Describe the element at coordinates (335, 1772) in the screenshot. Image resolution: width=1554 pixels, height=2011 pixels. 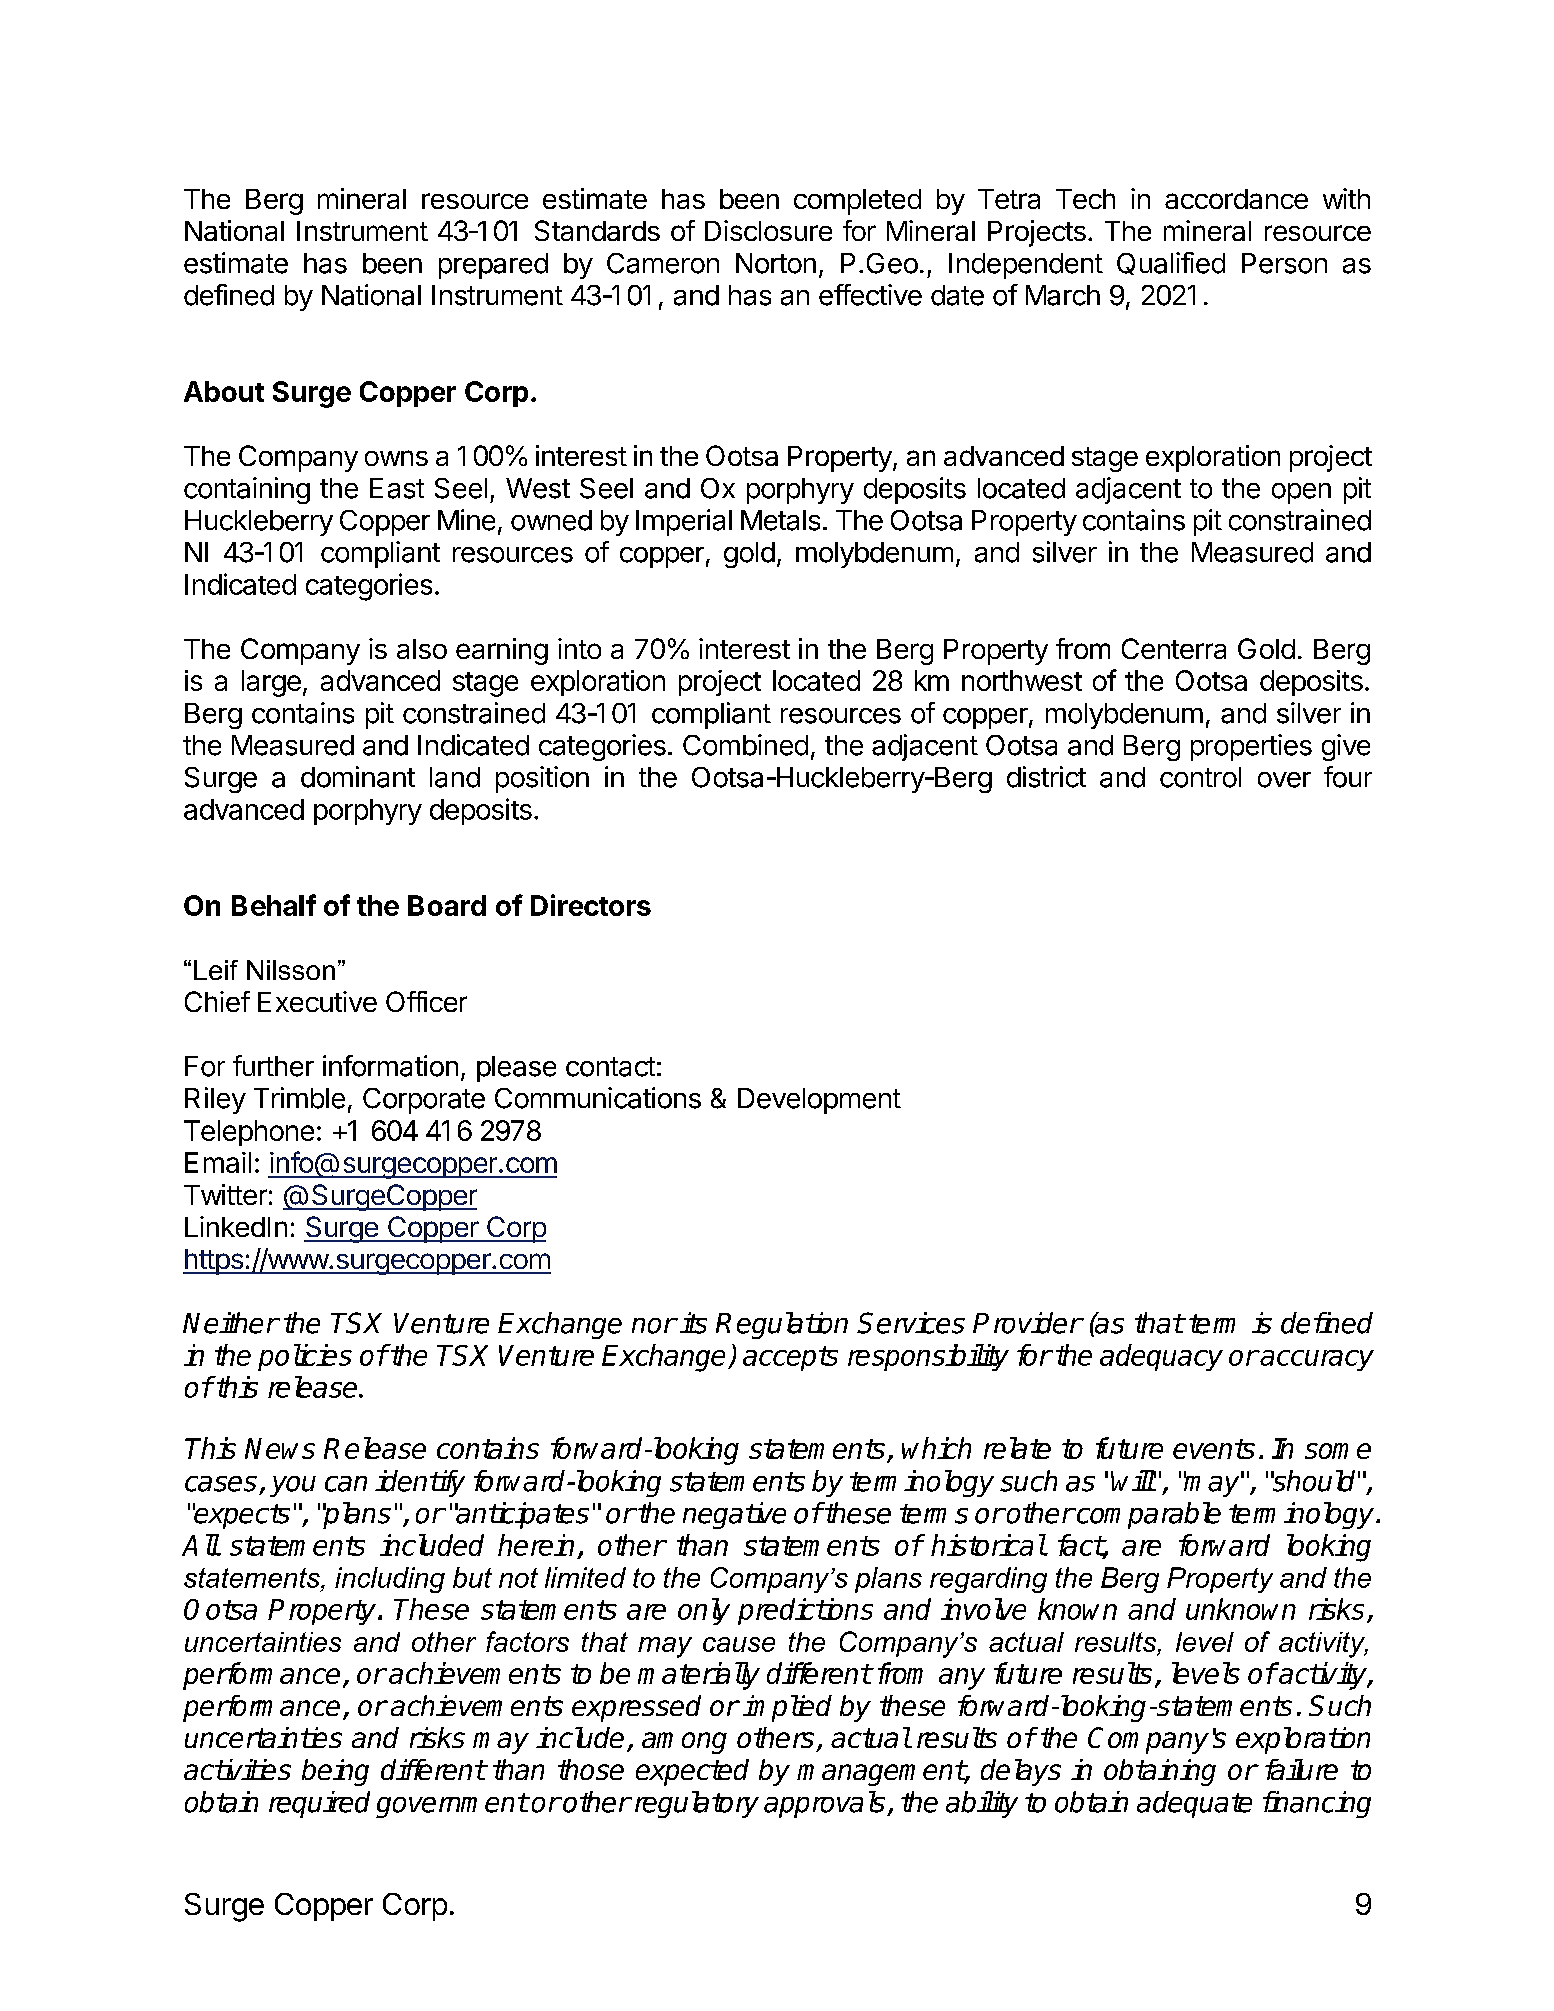
I see `being` at that location.
